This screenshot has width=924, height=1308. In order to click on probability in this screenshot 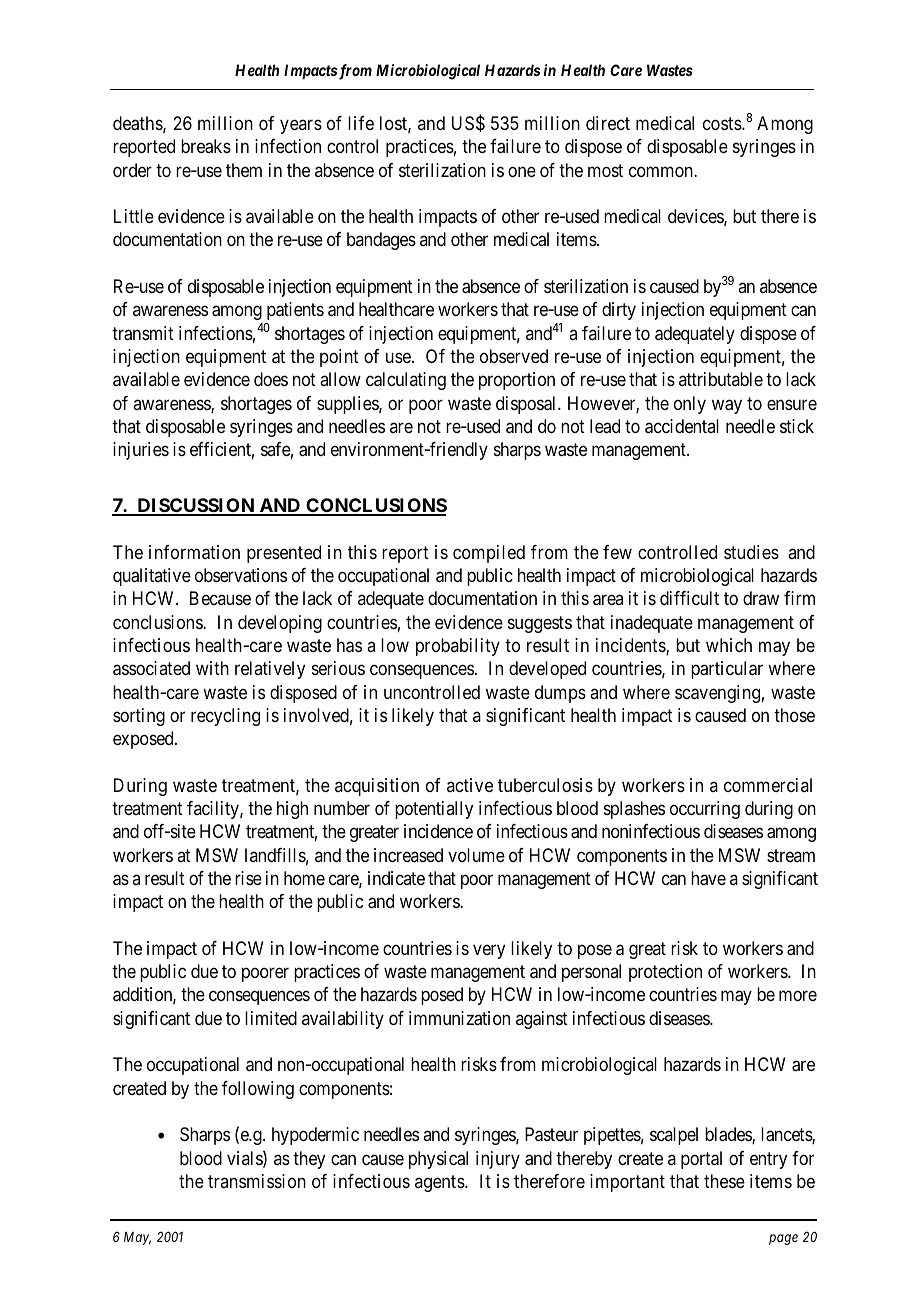, I will do `click(458, 647)`.
